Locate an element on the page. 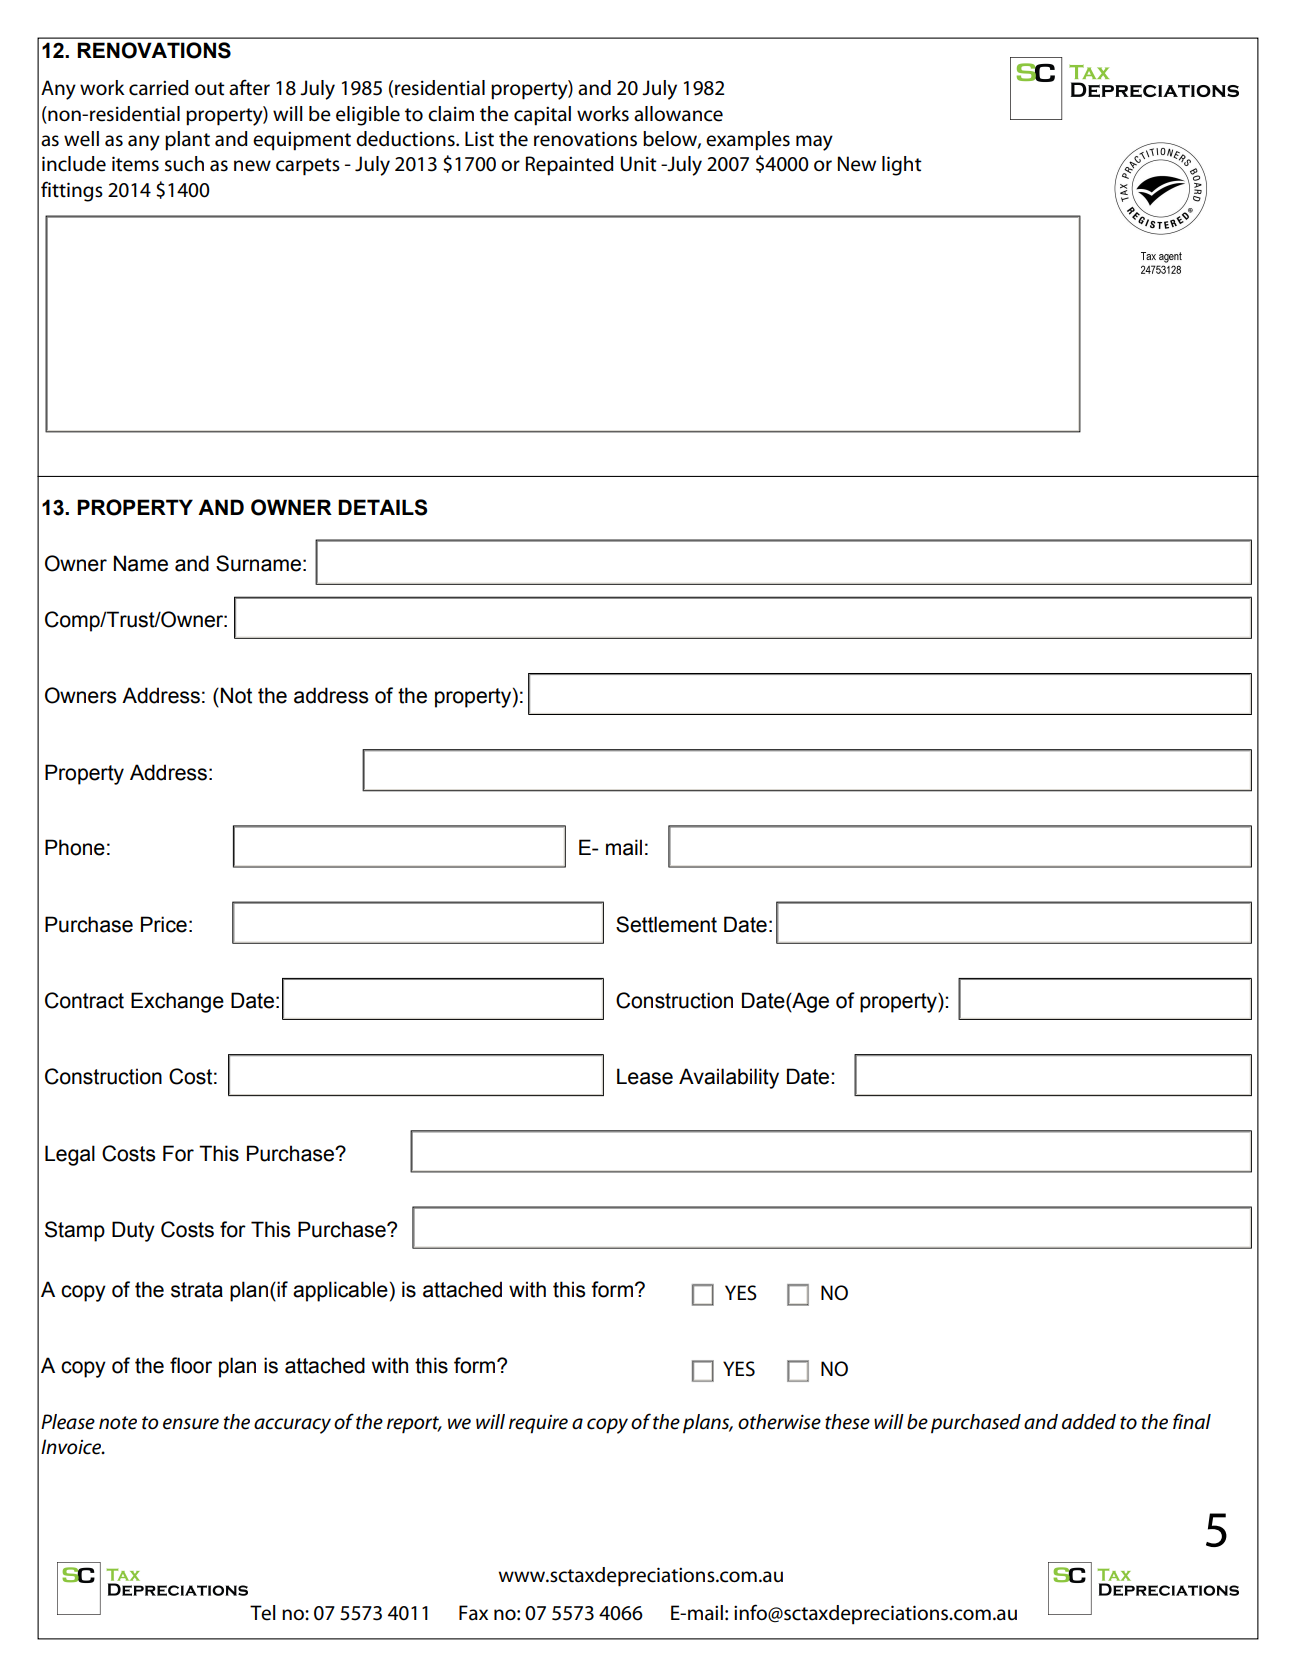  Settlement is located at coordinates (666, 924).
